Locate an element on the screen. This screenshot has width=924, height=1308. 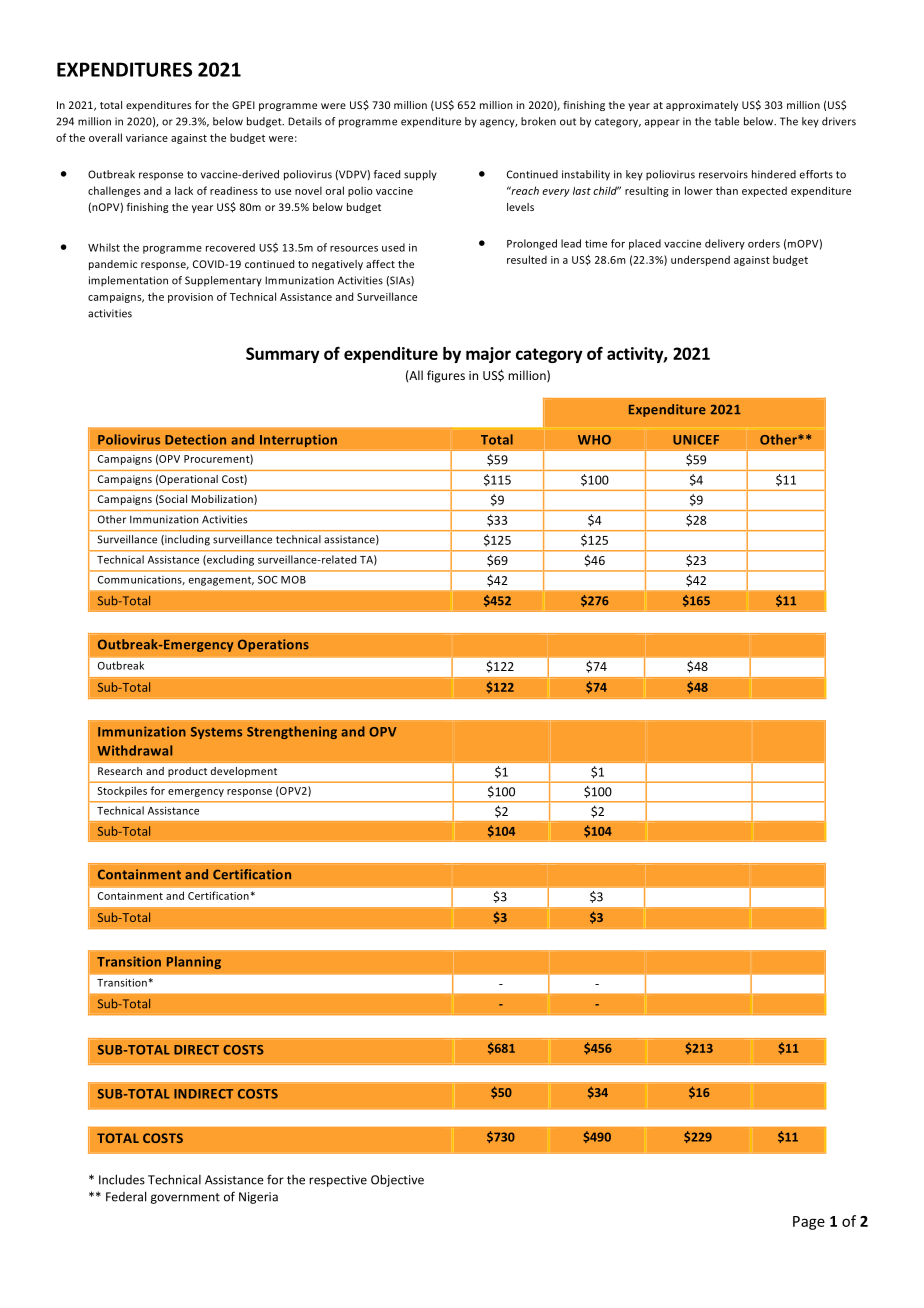
supply is located at coordinates (420, 175).
